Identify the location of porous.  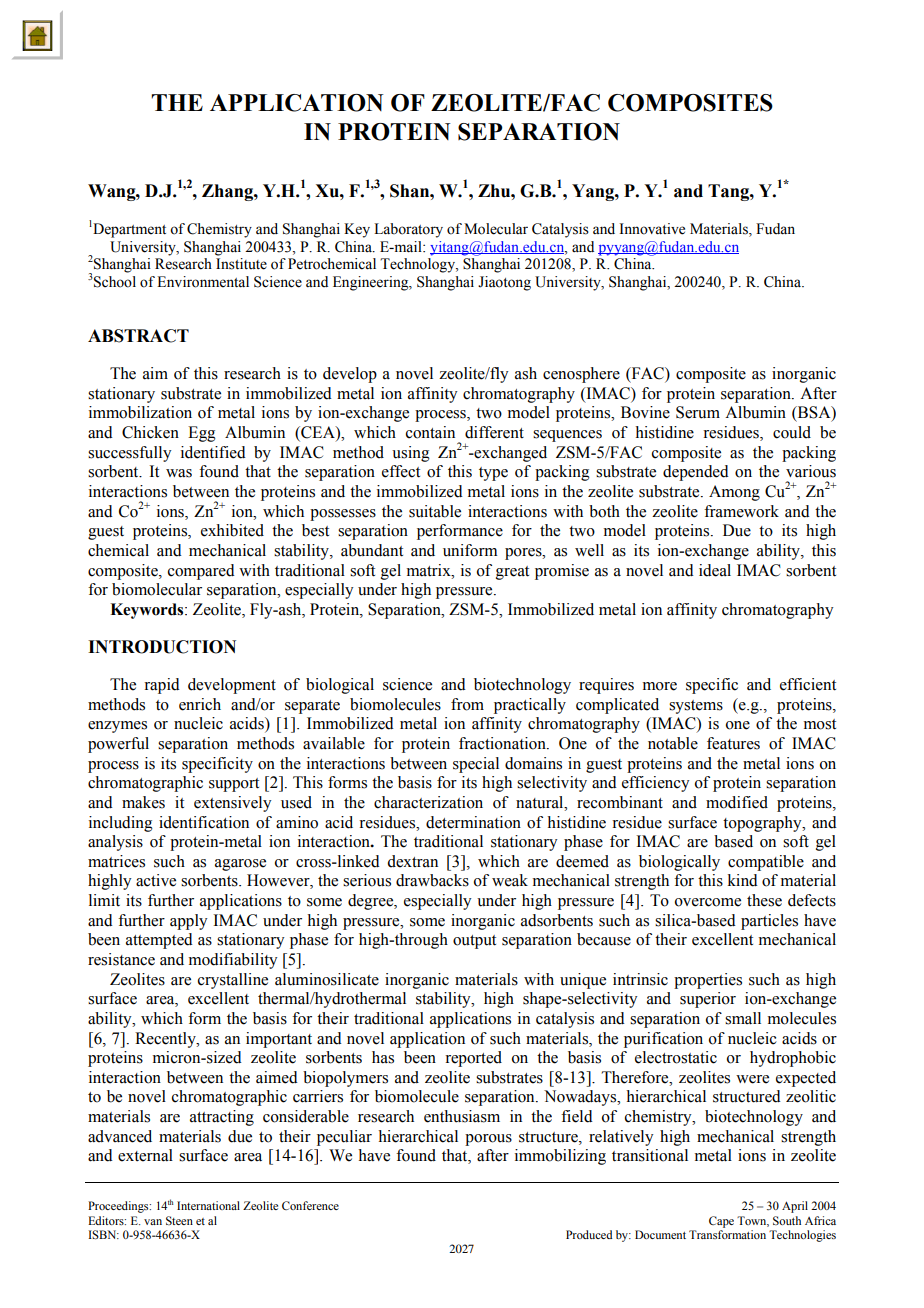
(488, 1140).
